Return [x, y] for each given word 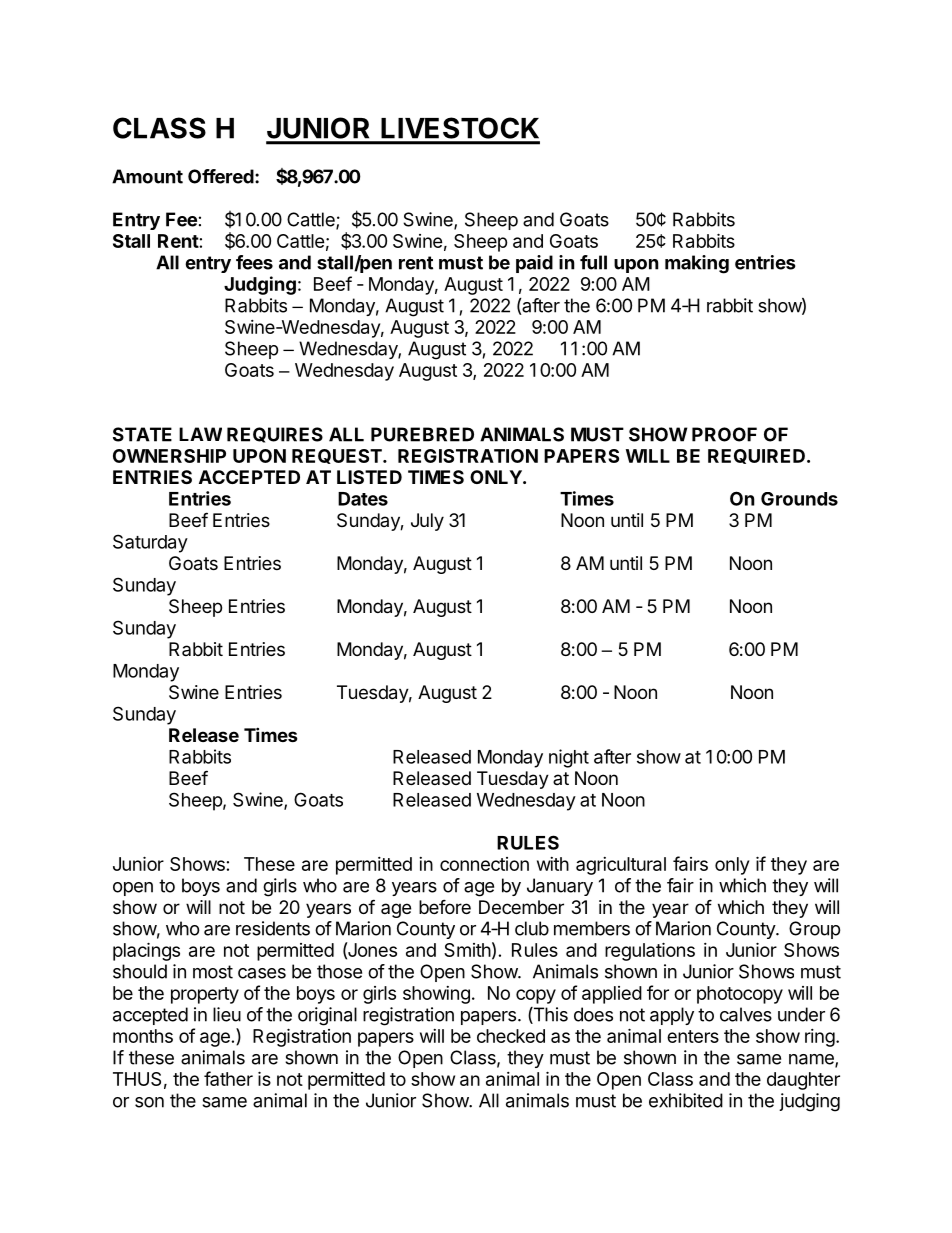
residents [273, 928]
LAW [200, 434]
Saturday [150, 543]
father [228, 1078]
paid [534, 264]
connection [484, 864]
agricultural [621, 866]
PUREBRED [422, 434]
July [427, 522]
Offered [221, 176]
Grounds [799, 499]
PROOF [724, 434]
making [697, 264]
